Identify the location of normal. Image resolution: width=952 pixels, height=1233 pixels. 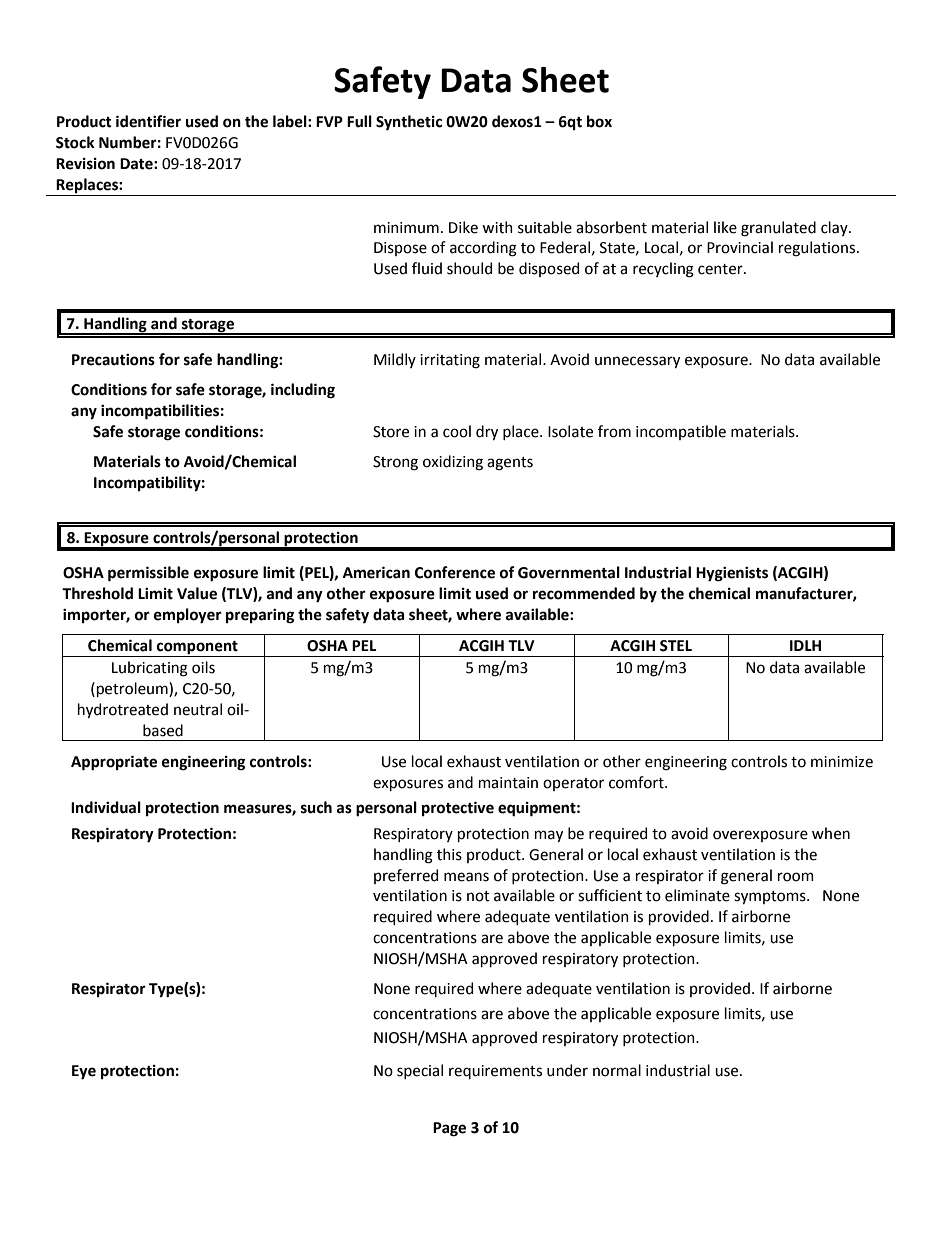
(617, 1070).
